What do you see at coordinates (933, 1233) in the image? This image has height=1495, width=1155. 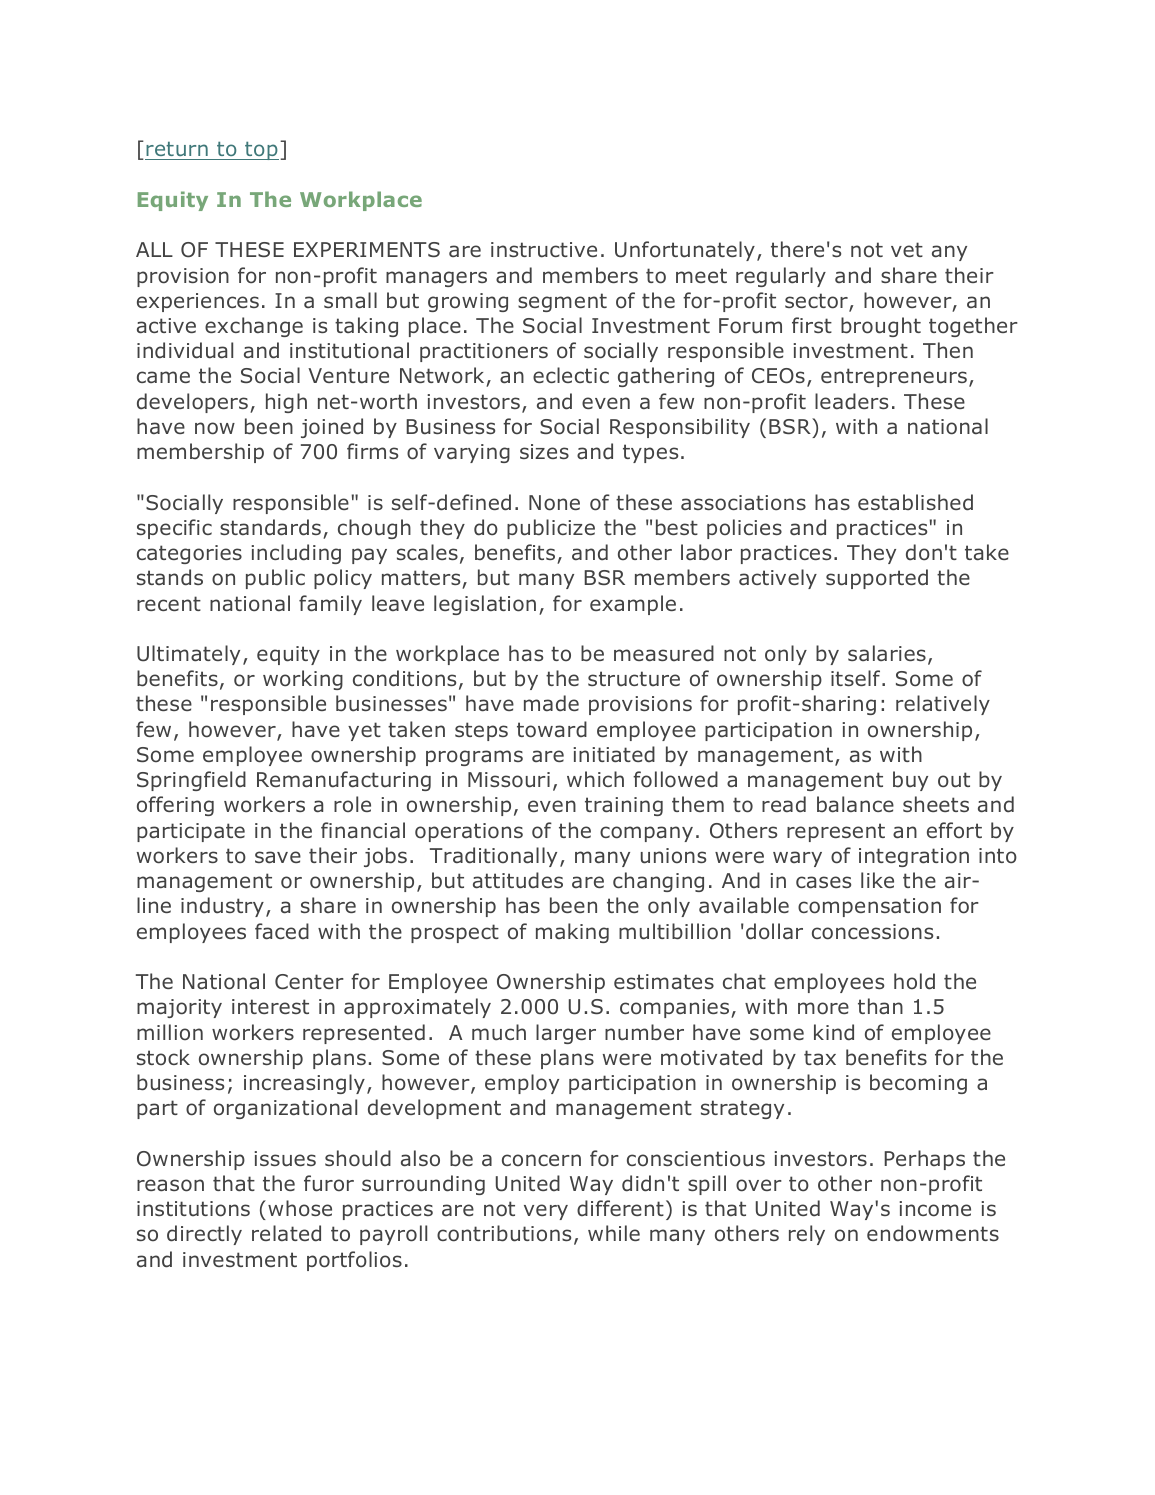 I see `endowments` at bounding box center [933, 1233].
